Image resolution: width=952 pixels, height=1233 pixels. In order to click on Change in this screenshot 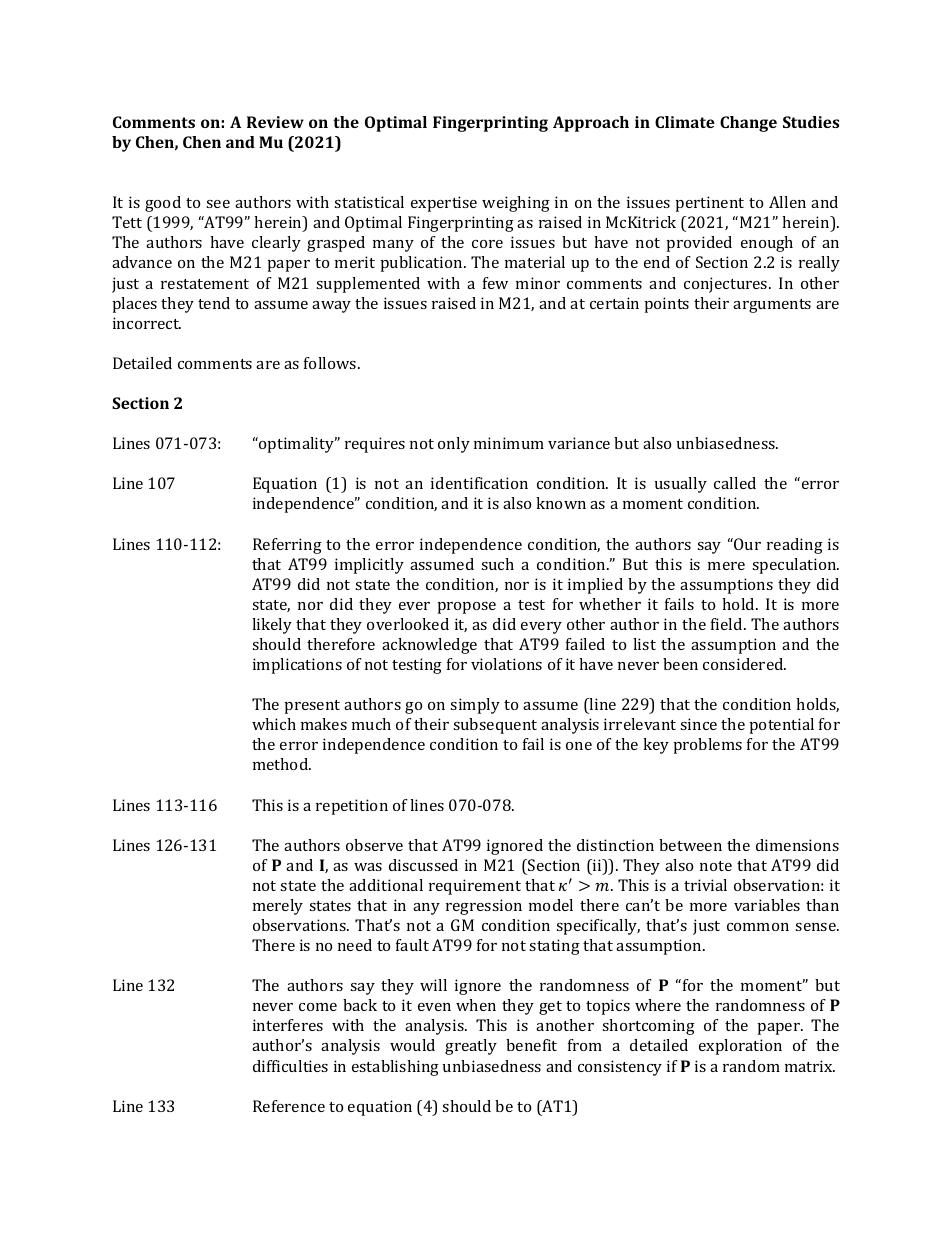, I will do `click(748, 124)`.
